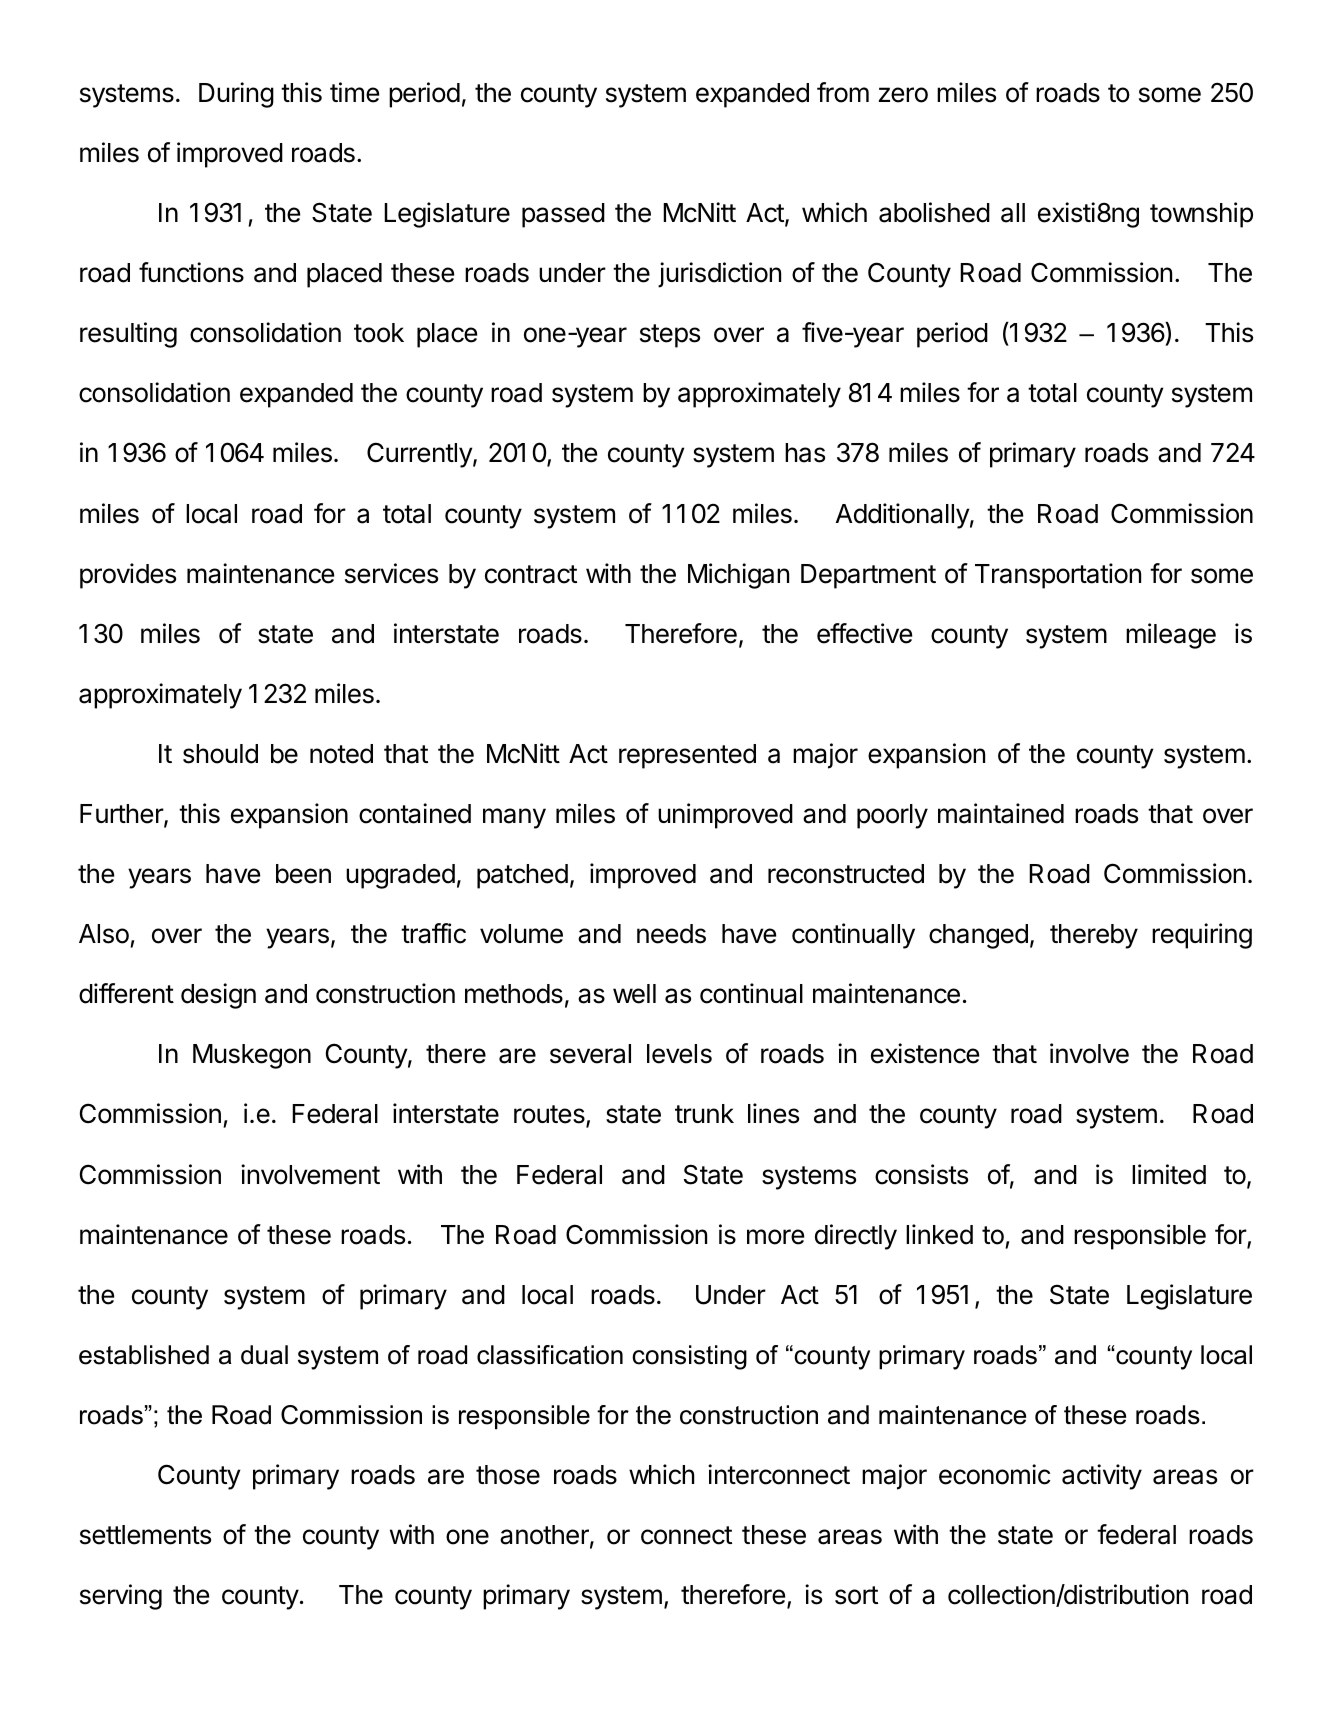  I want to click on those, so click(508, 1475).
